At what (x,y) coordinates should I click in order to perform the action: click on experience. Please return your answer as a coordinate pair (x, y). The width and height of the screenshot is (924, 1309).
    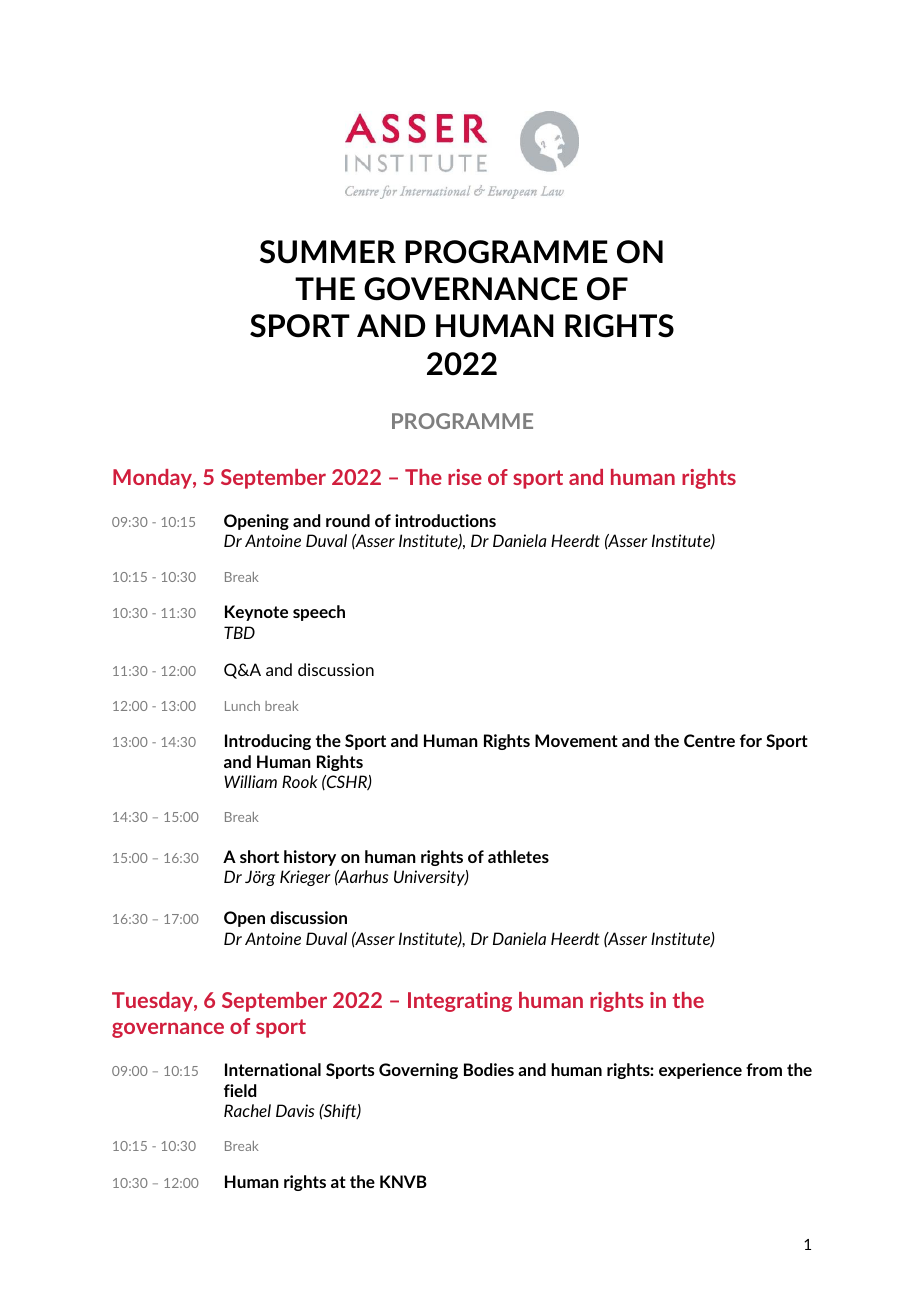
    Looking at the image, I should click on (700, 1071).
